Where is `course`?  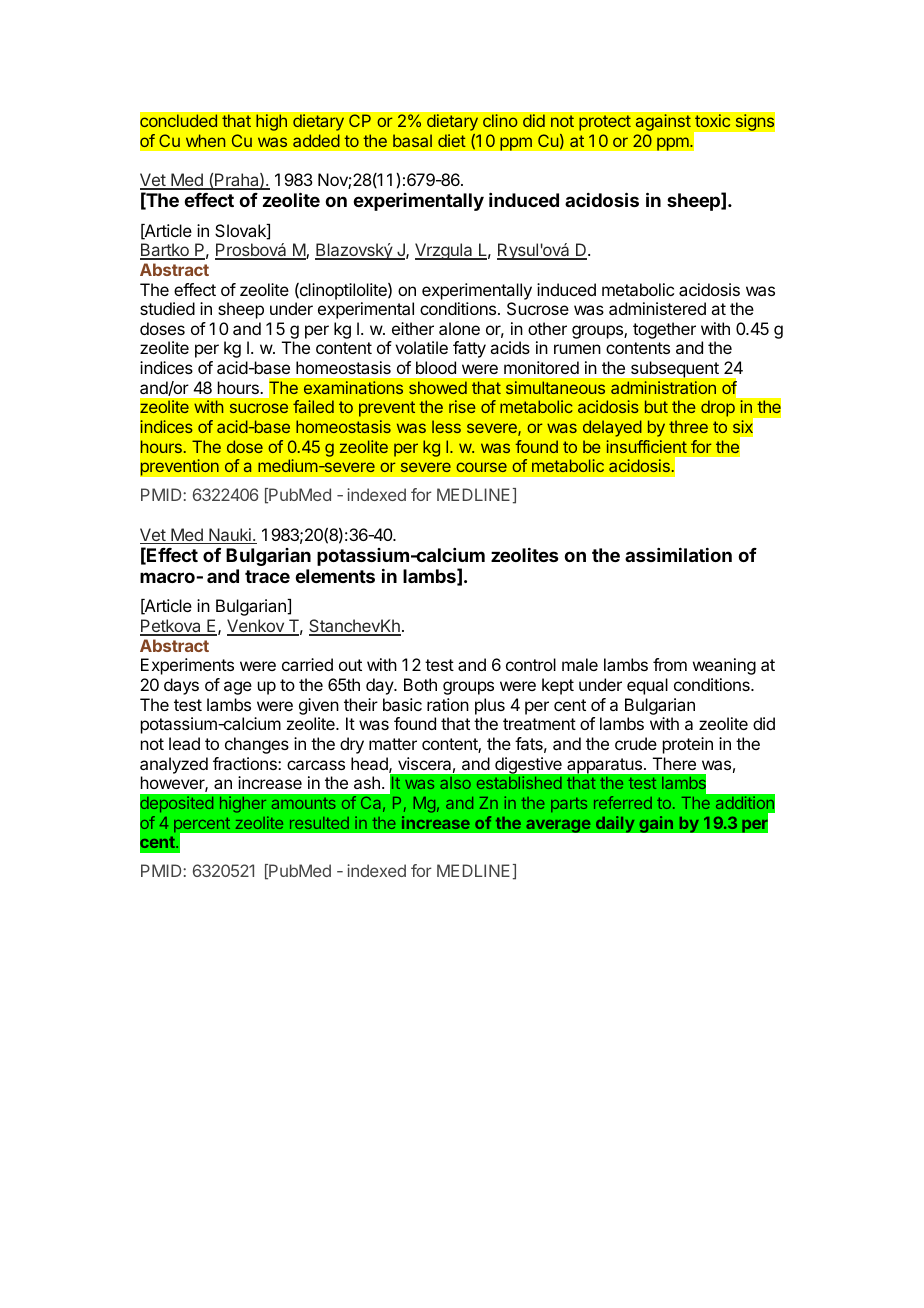
course is located at coordinates (481, 467).
